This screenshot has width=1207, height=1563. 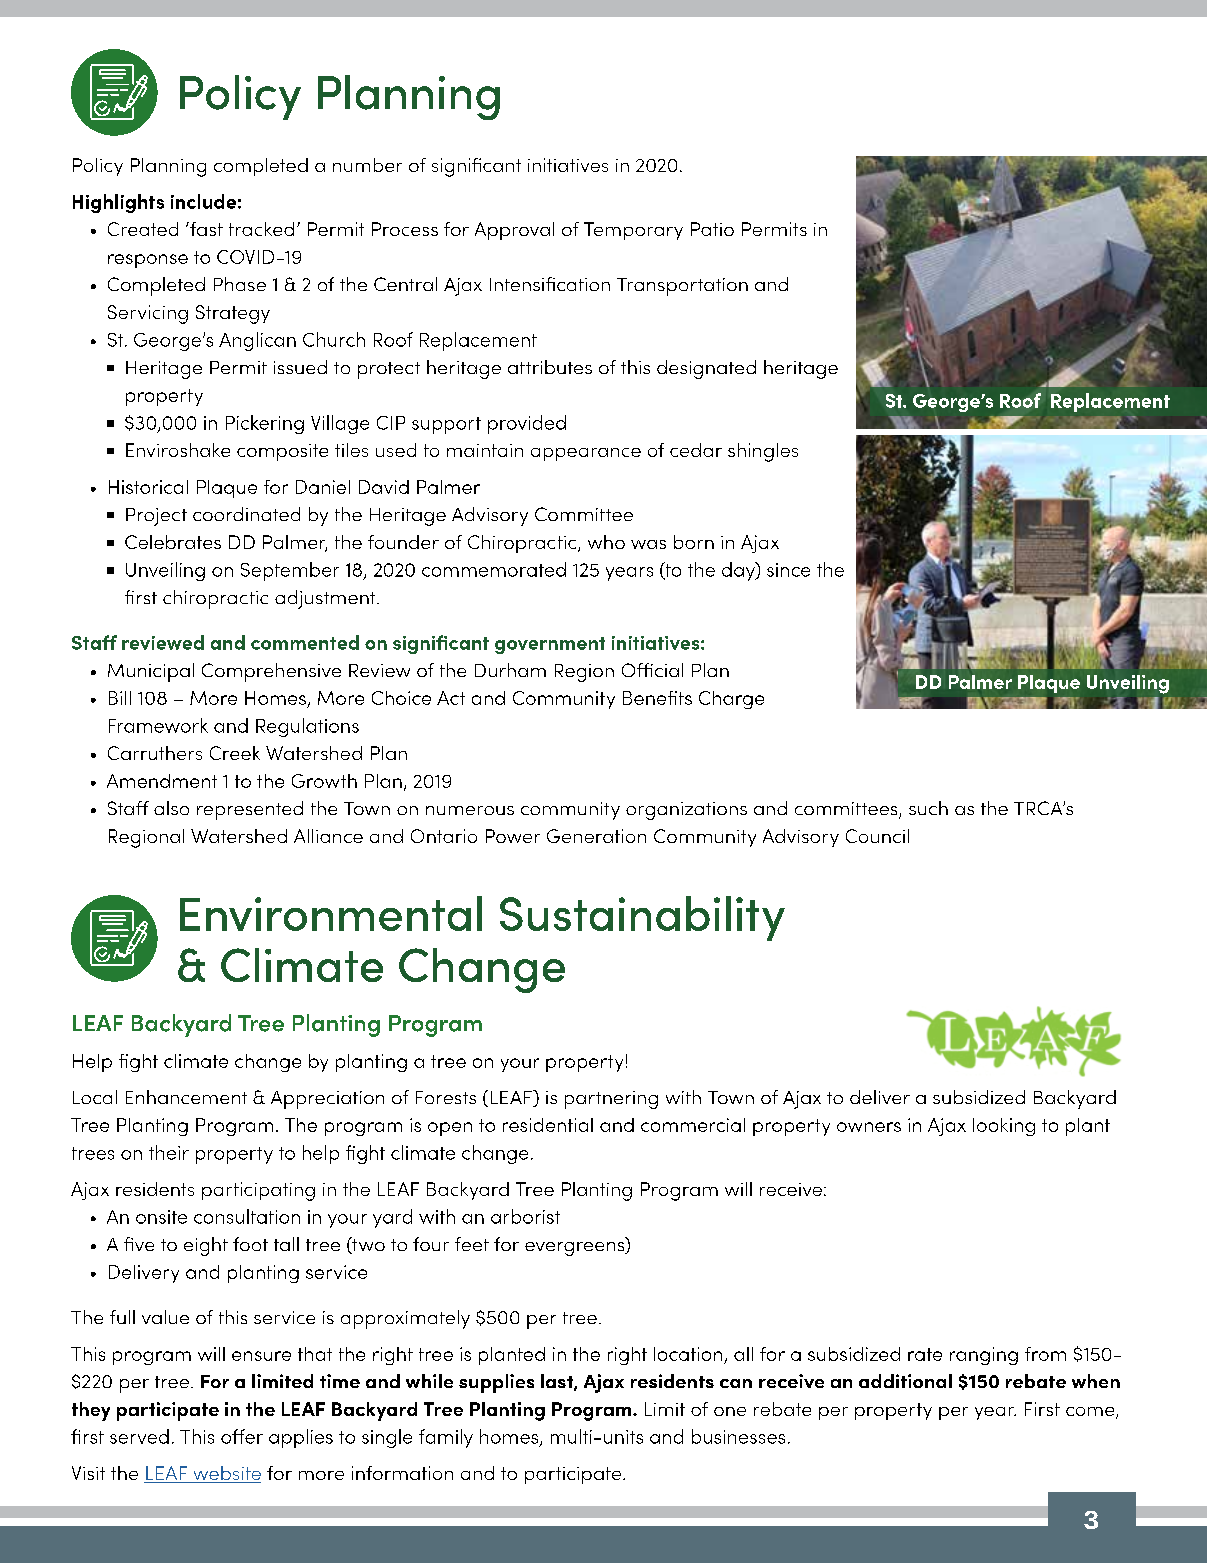 I want to click on Generation, so click(x=596, y=836).
